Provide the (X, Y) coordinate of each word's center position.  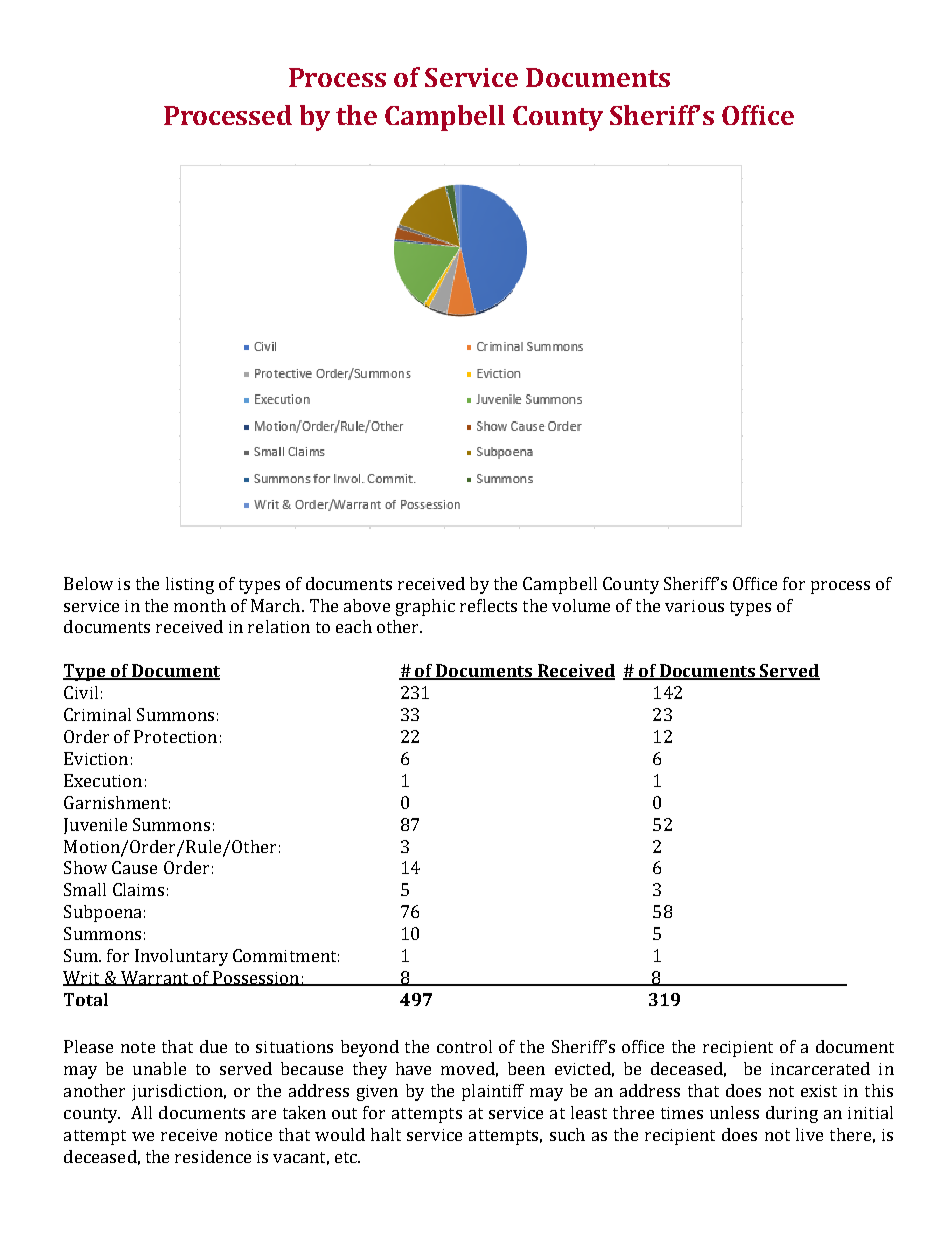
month (200, 605)
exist (819, 1091)
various (694, 606)
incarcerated (820, 1068)
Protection (175, 736)
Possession (256, 978)
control (464, 1046)
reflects (488, 605)
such (567, 1134)
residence (213, 1156)
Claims (138, 889)
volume (581, 605)
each (354, 626)
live (809, 1134)
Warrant (155, 978)
